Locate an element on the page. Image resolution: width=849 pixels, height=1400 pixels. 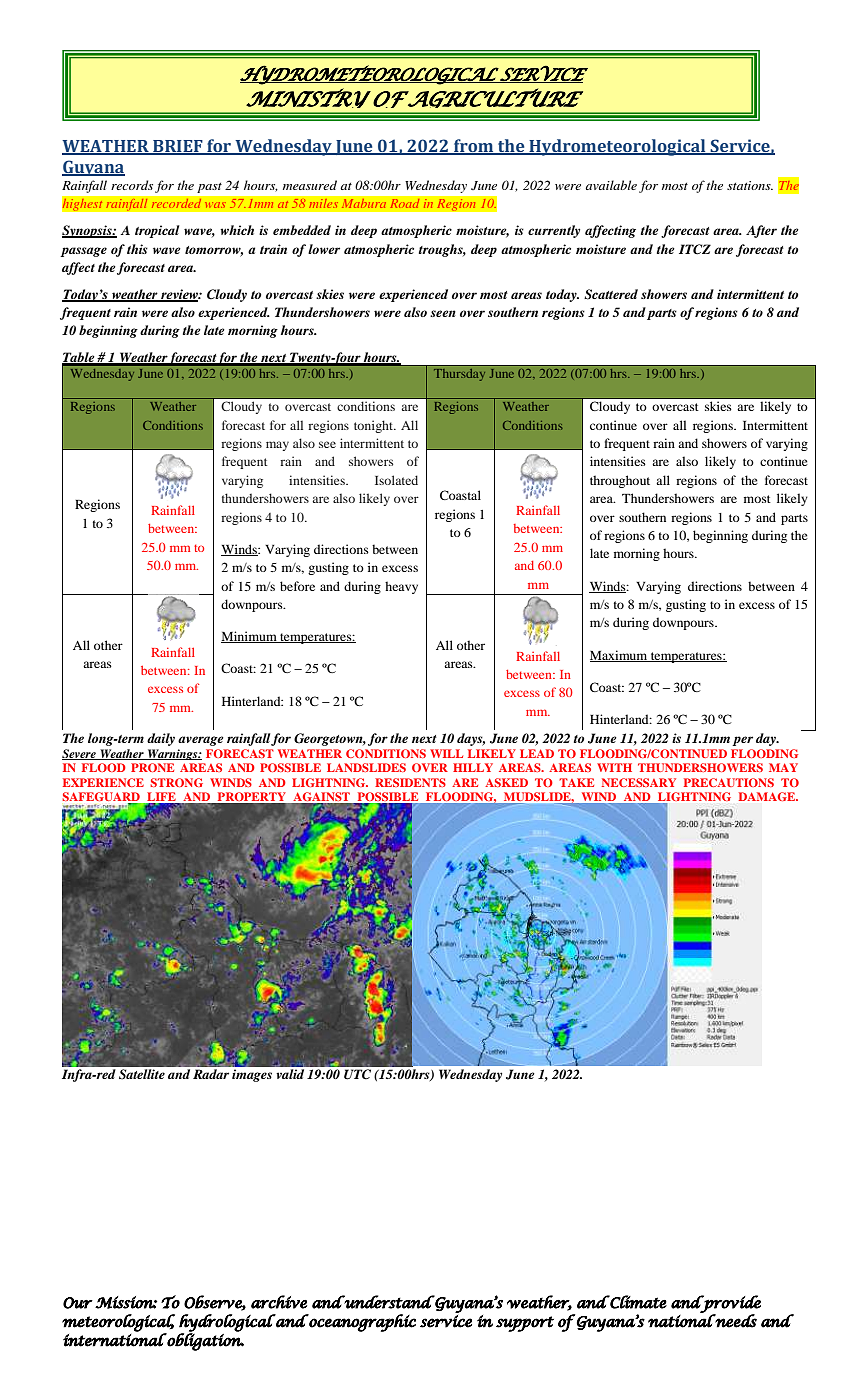
SAFEGUARD is located at coordinates (102, 798).
